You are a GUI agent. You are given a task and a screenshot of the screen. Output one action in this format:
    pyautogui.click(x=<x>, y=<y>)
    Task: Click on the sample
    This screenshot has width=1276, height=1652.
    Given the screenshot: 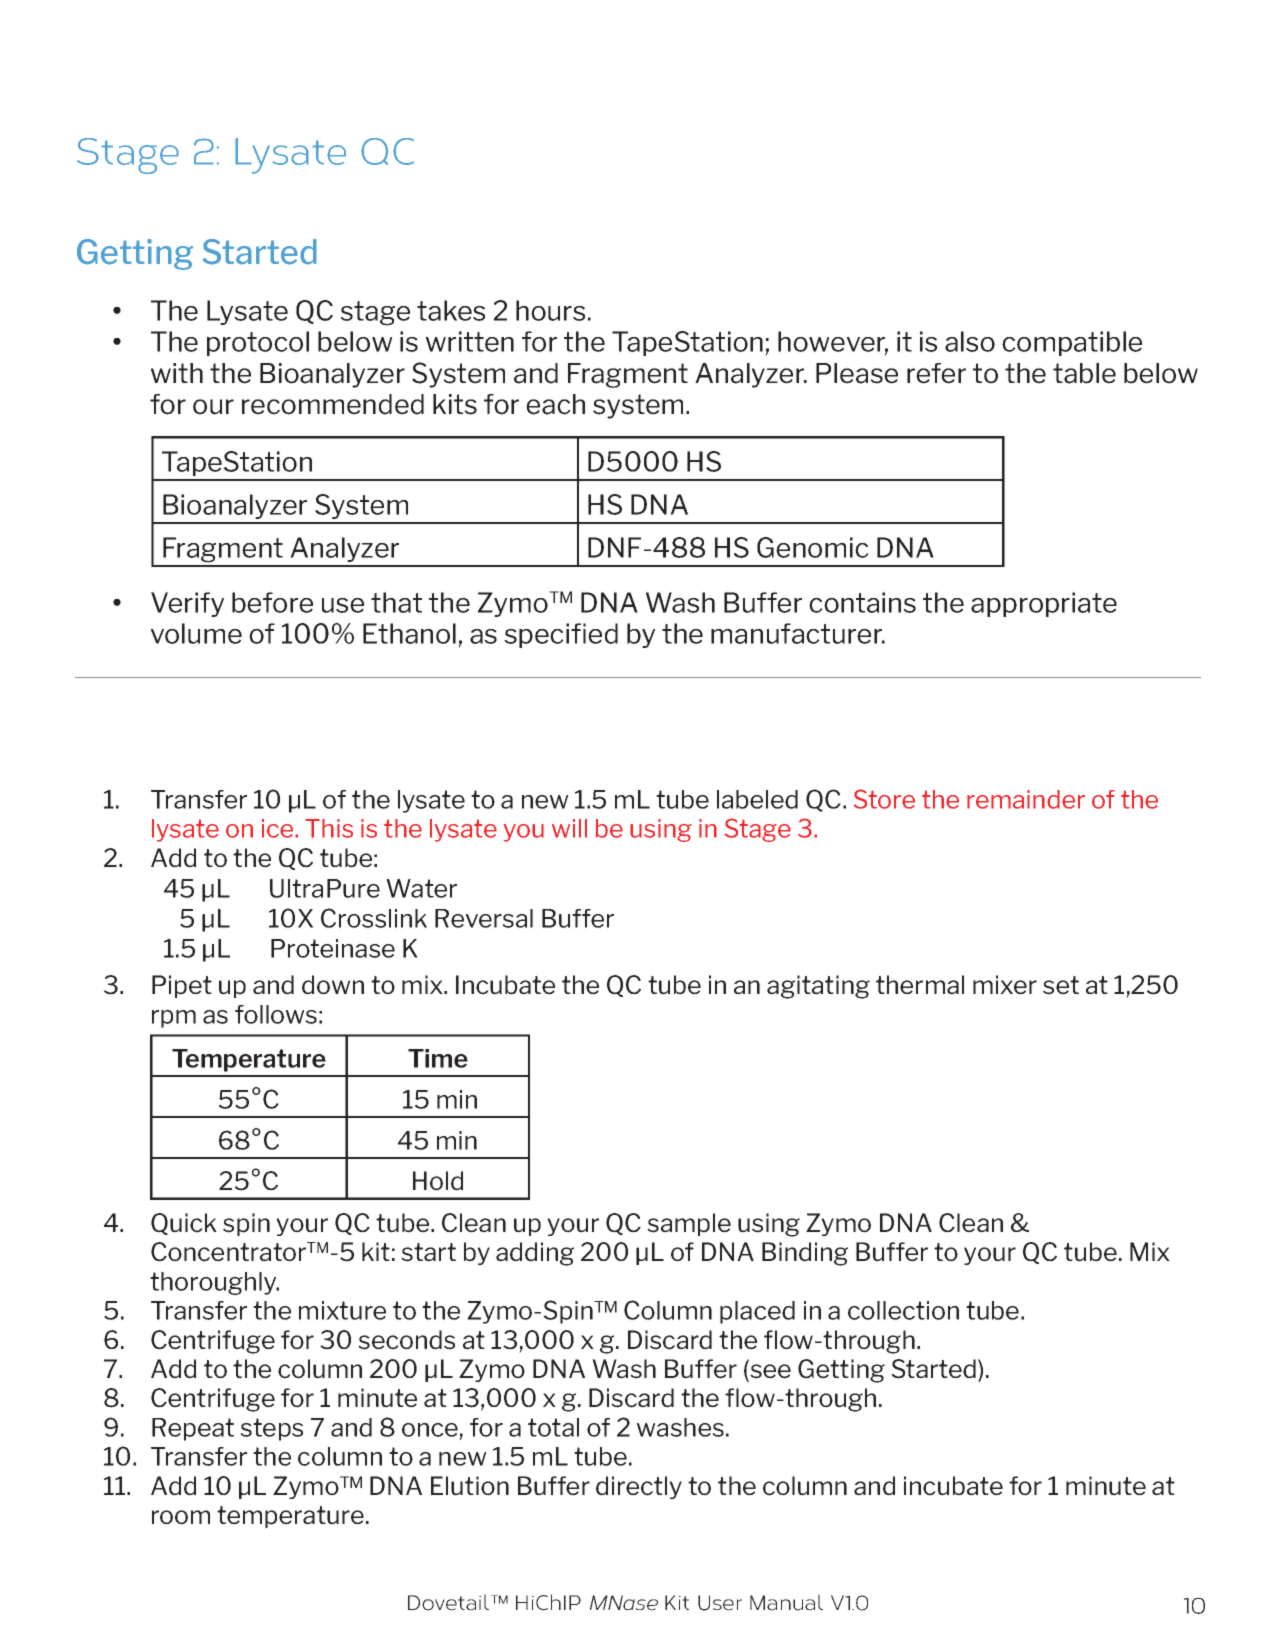 What is the action you would take?
    pyautogui.click(x=689, y=1224)
